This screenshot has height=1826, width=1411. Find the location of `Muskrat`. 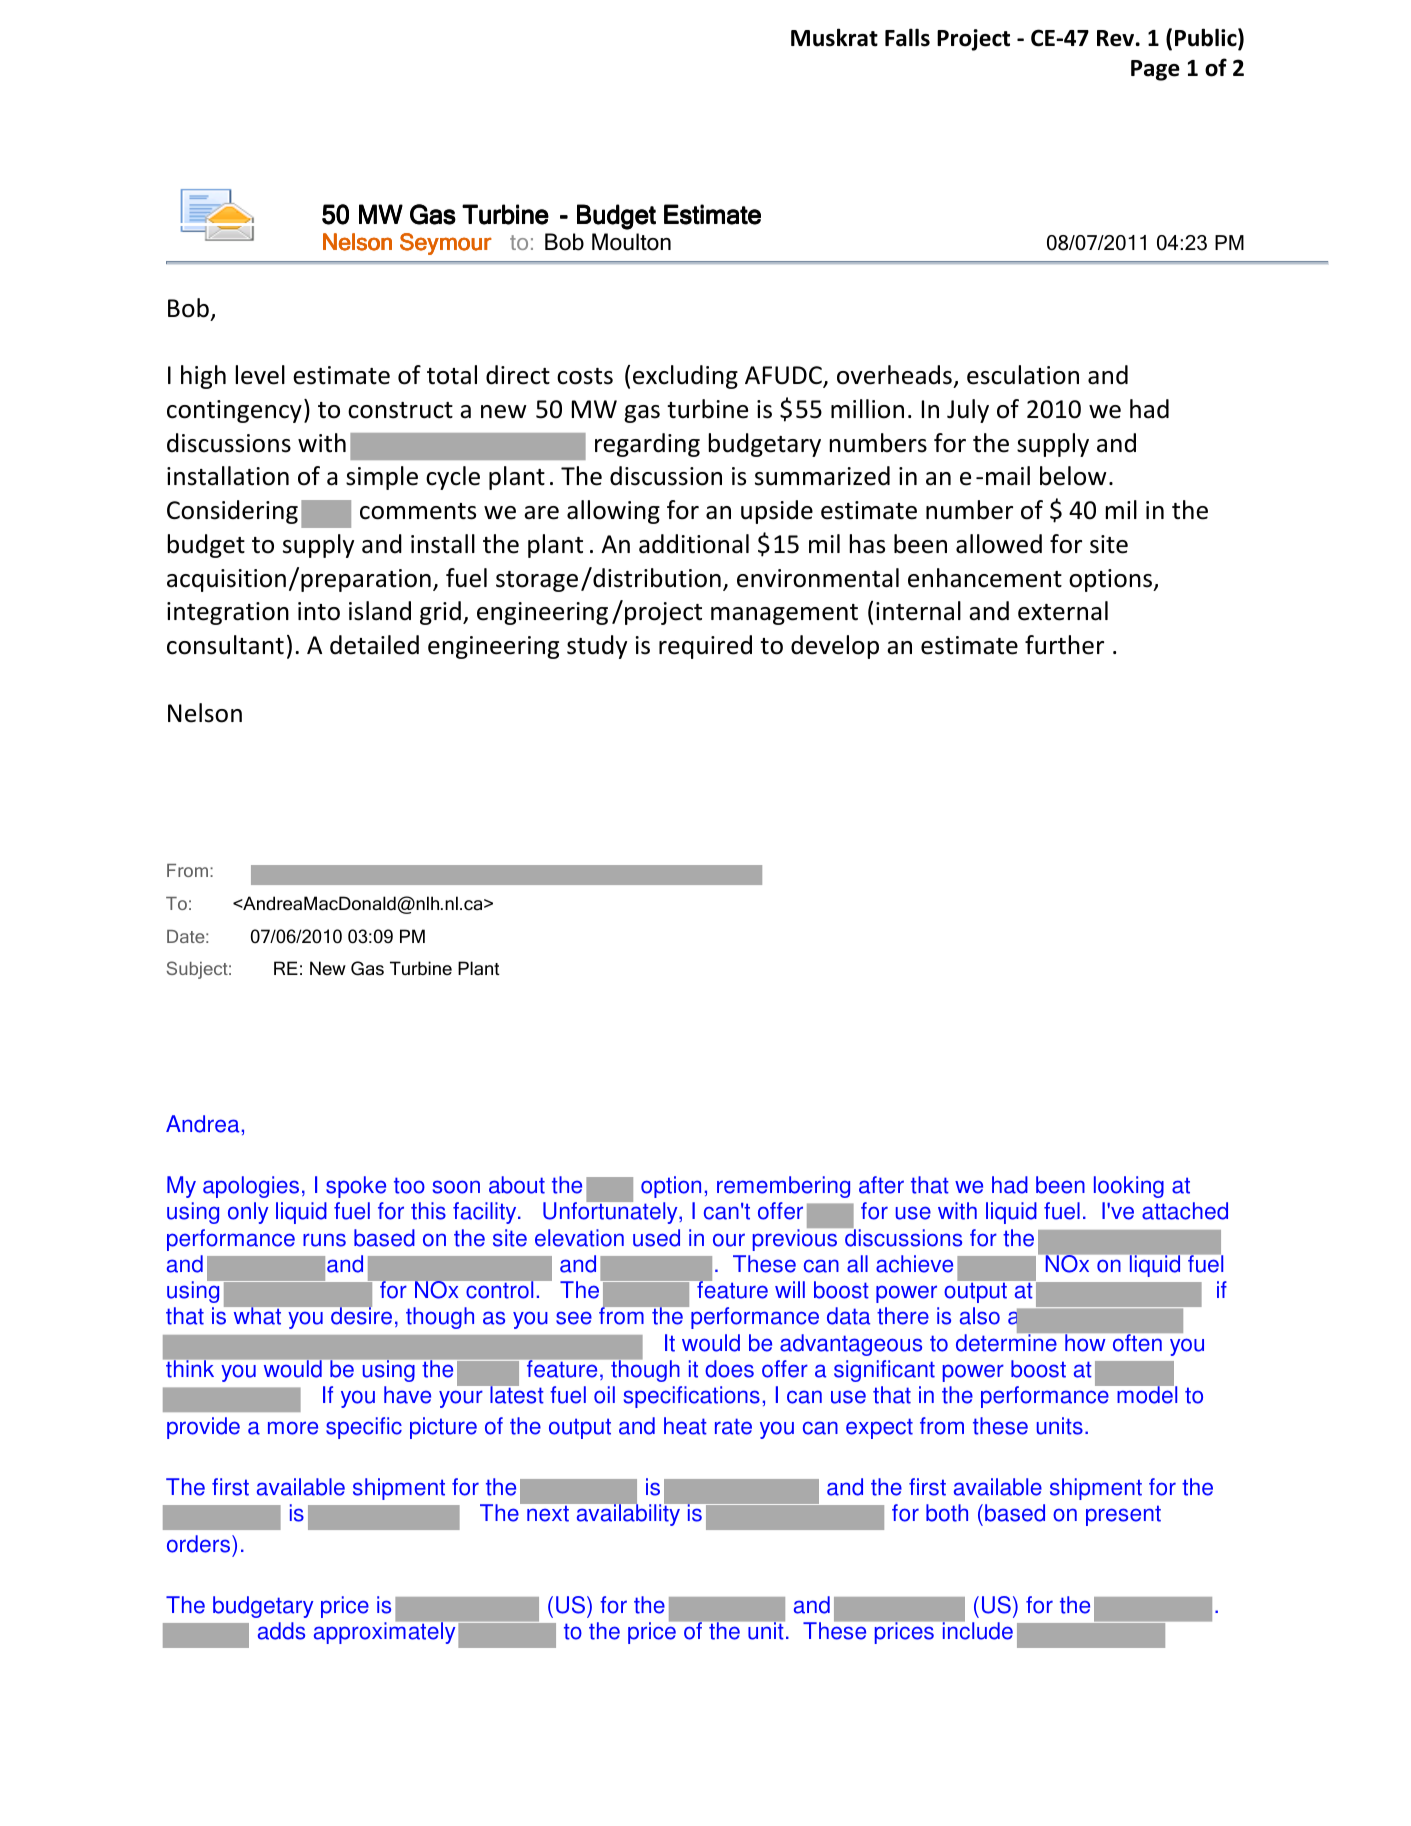

Muskrat is located at coordinates (834, 37).
